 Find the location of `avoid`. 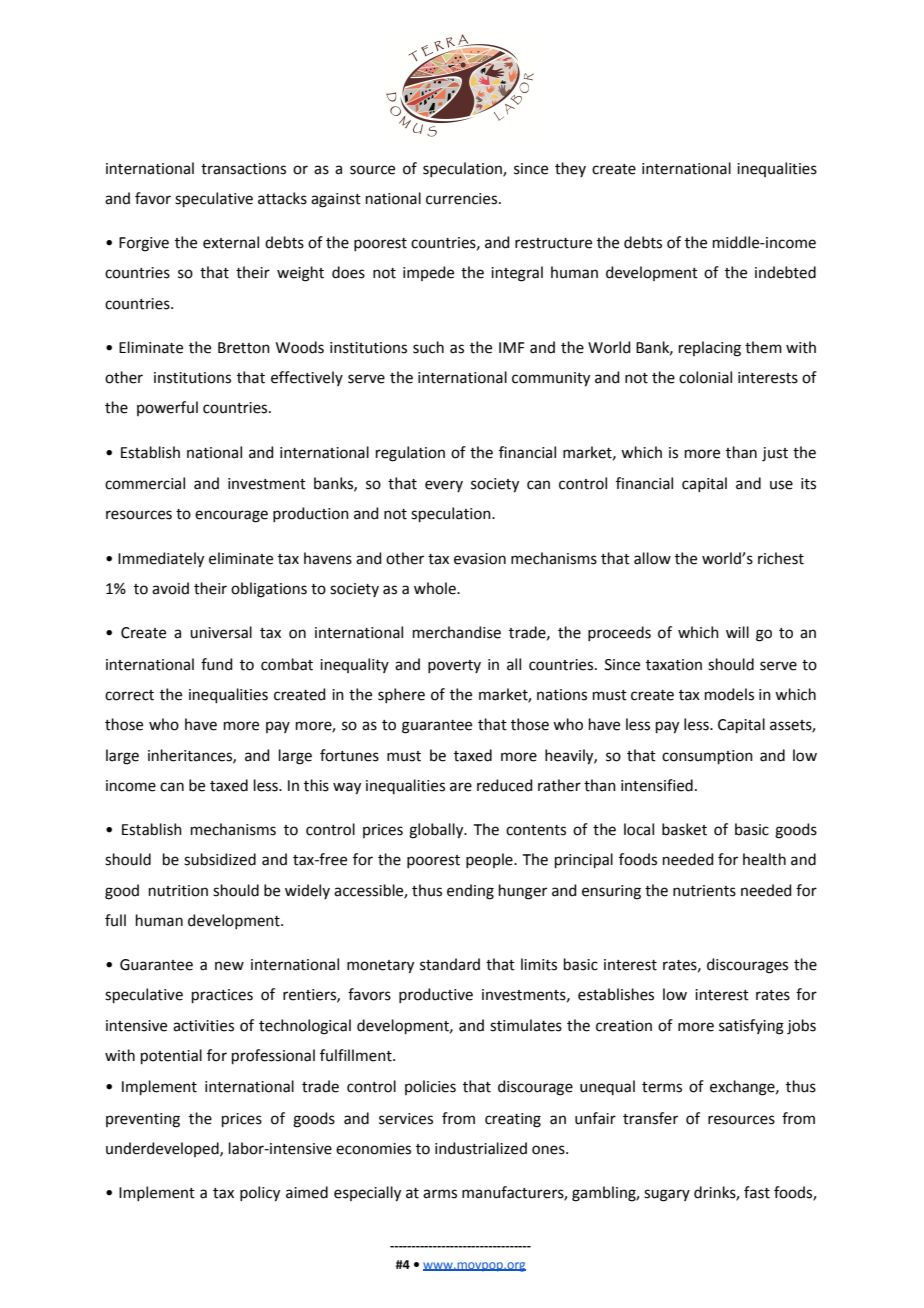

avoid is located at coordinates (170, 588).
